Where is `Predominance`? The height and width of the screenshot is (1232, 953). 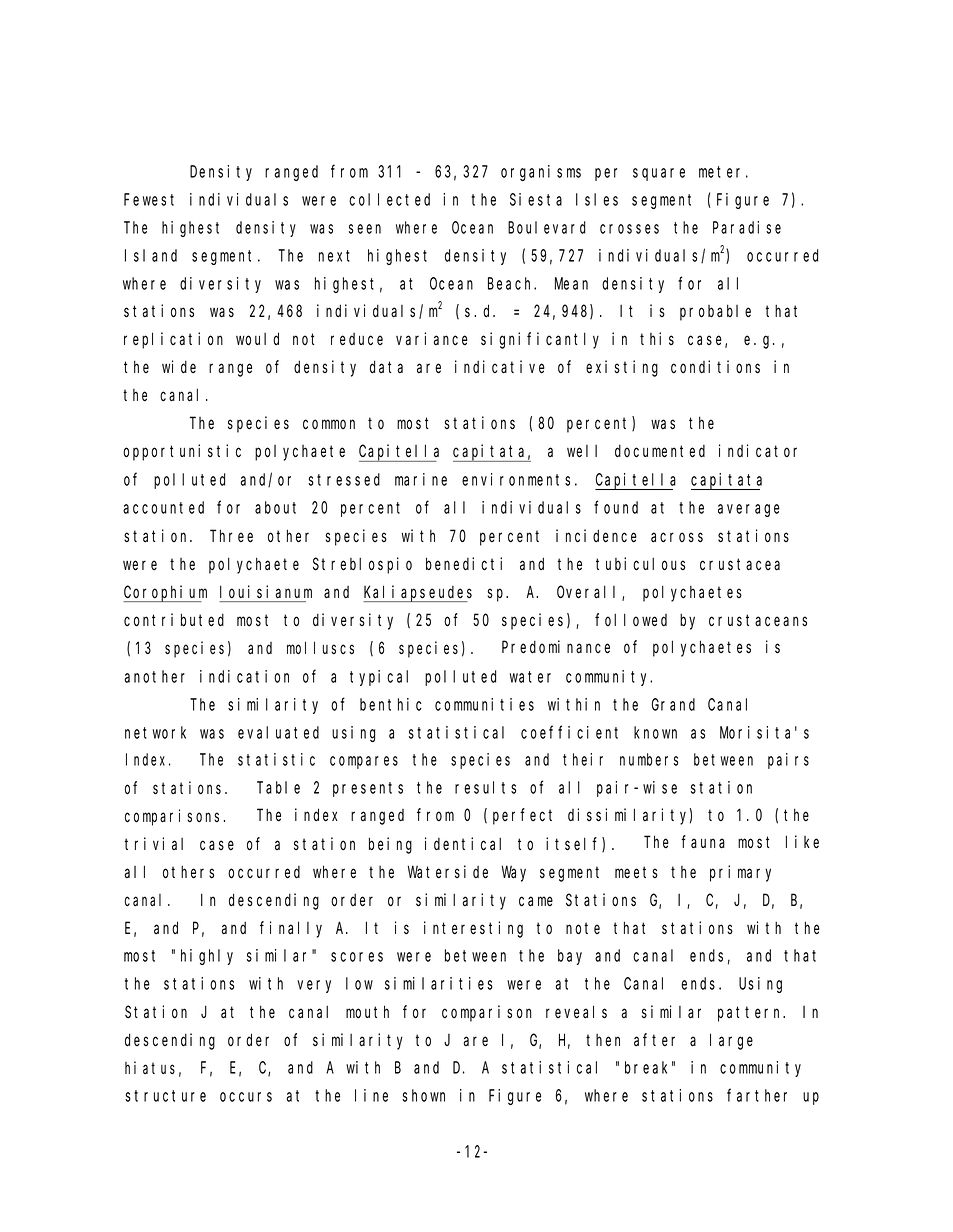
Predominance is located at coordinates (556, 647).
